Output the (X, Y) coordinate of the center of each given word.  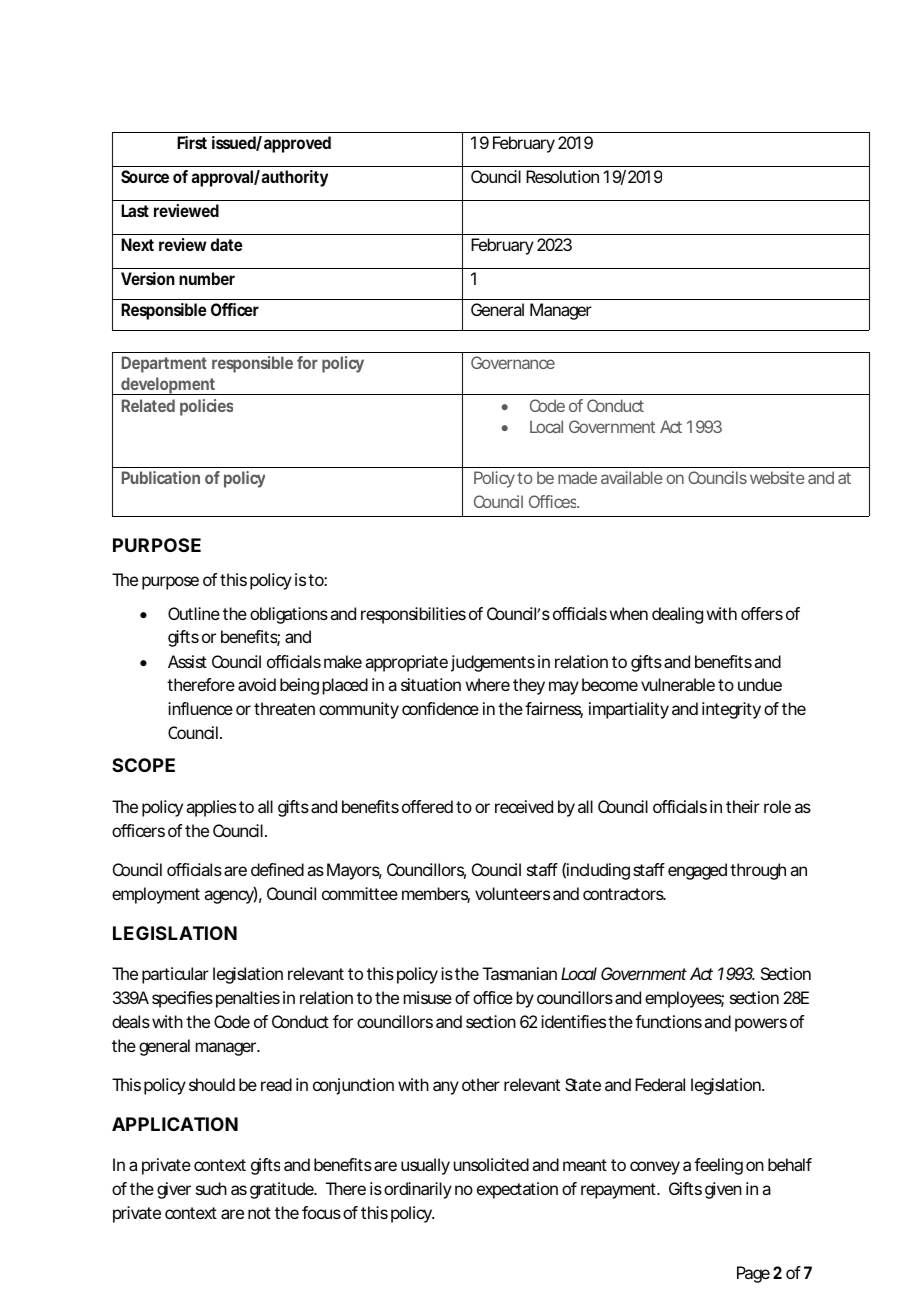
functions (668, 1021)
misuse (428, 997)
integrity (731, 710)
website (777, 477)
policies (206, 407)
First (192, 142)
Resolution (562, 176)
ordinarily (418, 1190)
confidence (440, 708)
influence (200, 708)
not (259, 1213)
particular (175, 975)
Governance (513, 362)
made (577, 477)
